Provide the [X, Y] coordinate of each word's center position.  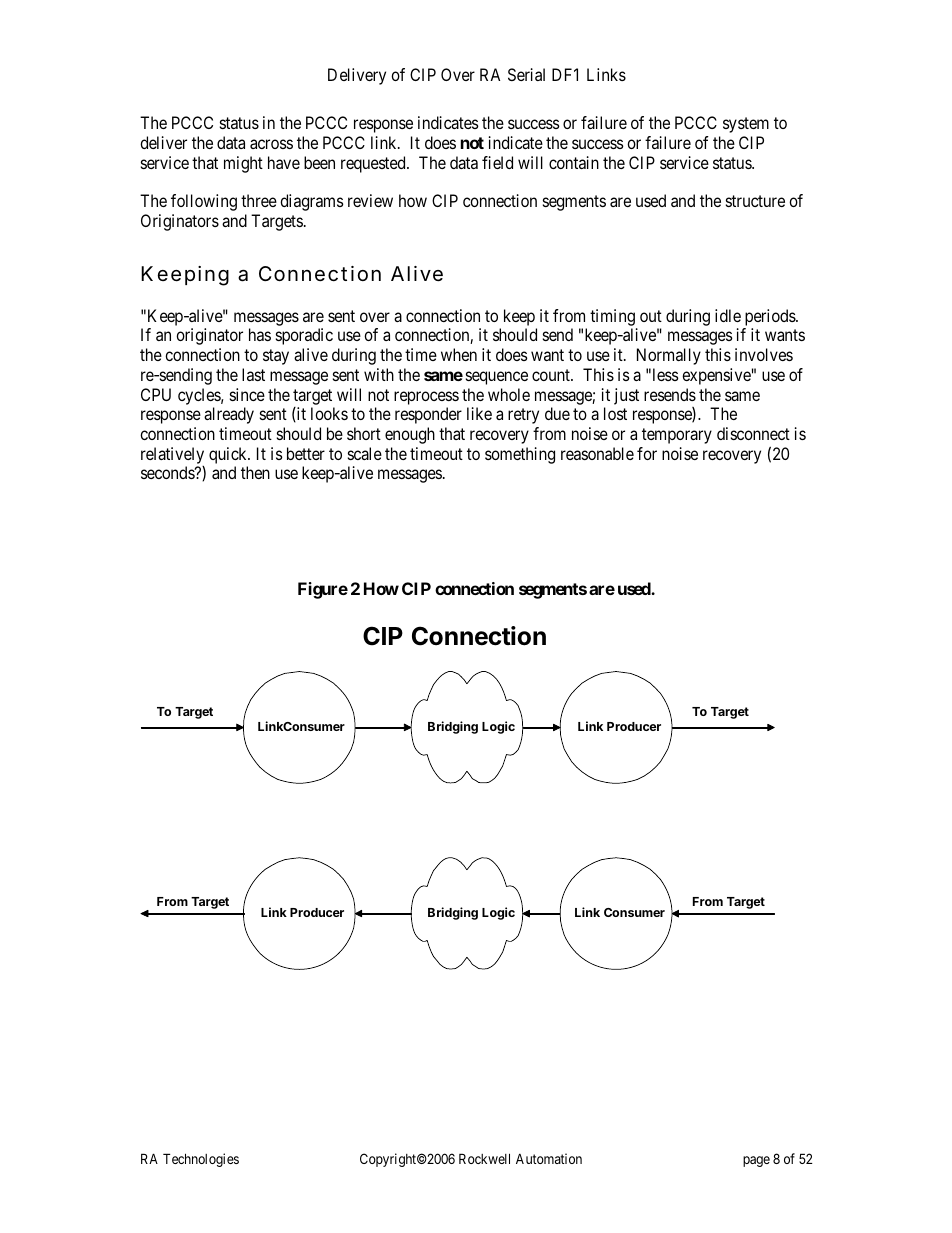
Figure [323, 590]
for [647, 453]
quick [229, 455]
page [756, 1161]
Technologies [201, 1160]
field [497, 162]
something [520, 455]
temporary [677, 436]
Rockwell [484, 1158]
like [479, 413]
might [243, 164]
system [746, 125]
